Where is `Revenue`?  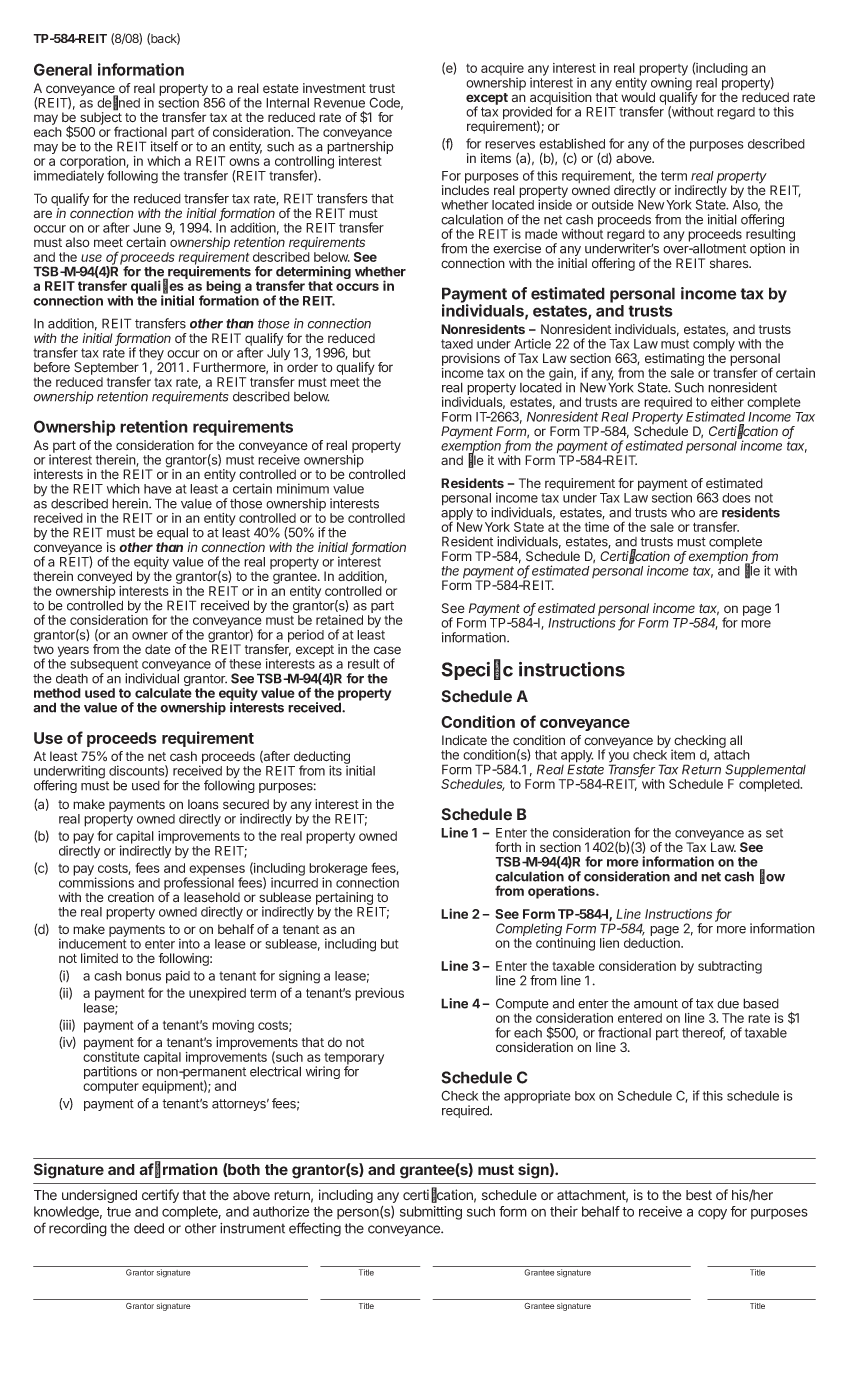
Revenue is located at coordinates (339, 103).
